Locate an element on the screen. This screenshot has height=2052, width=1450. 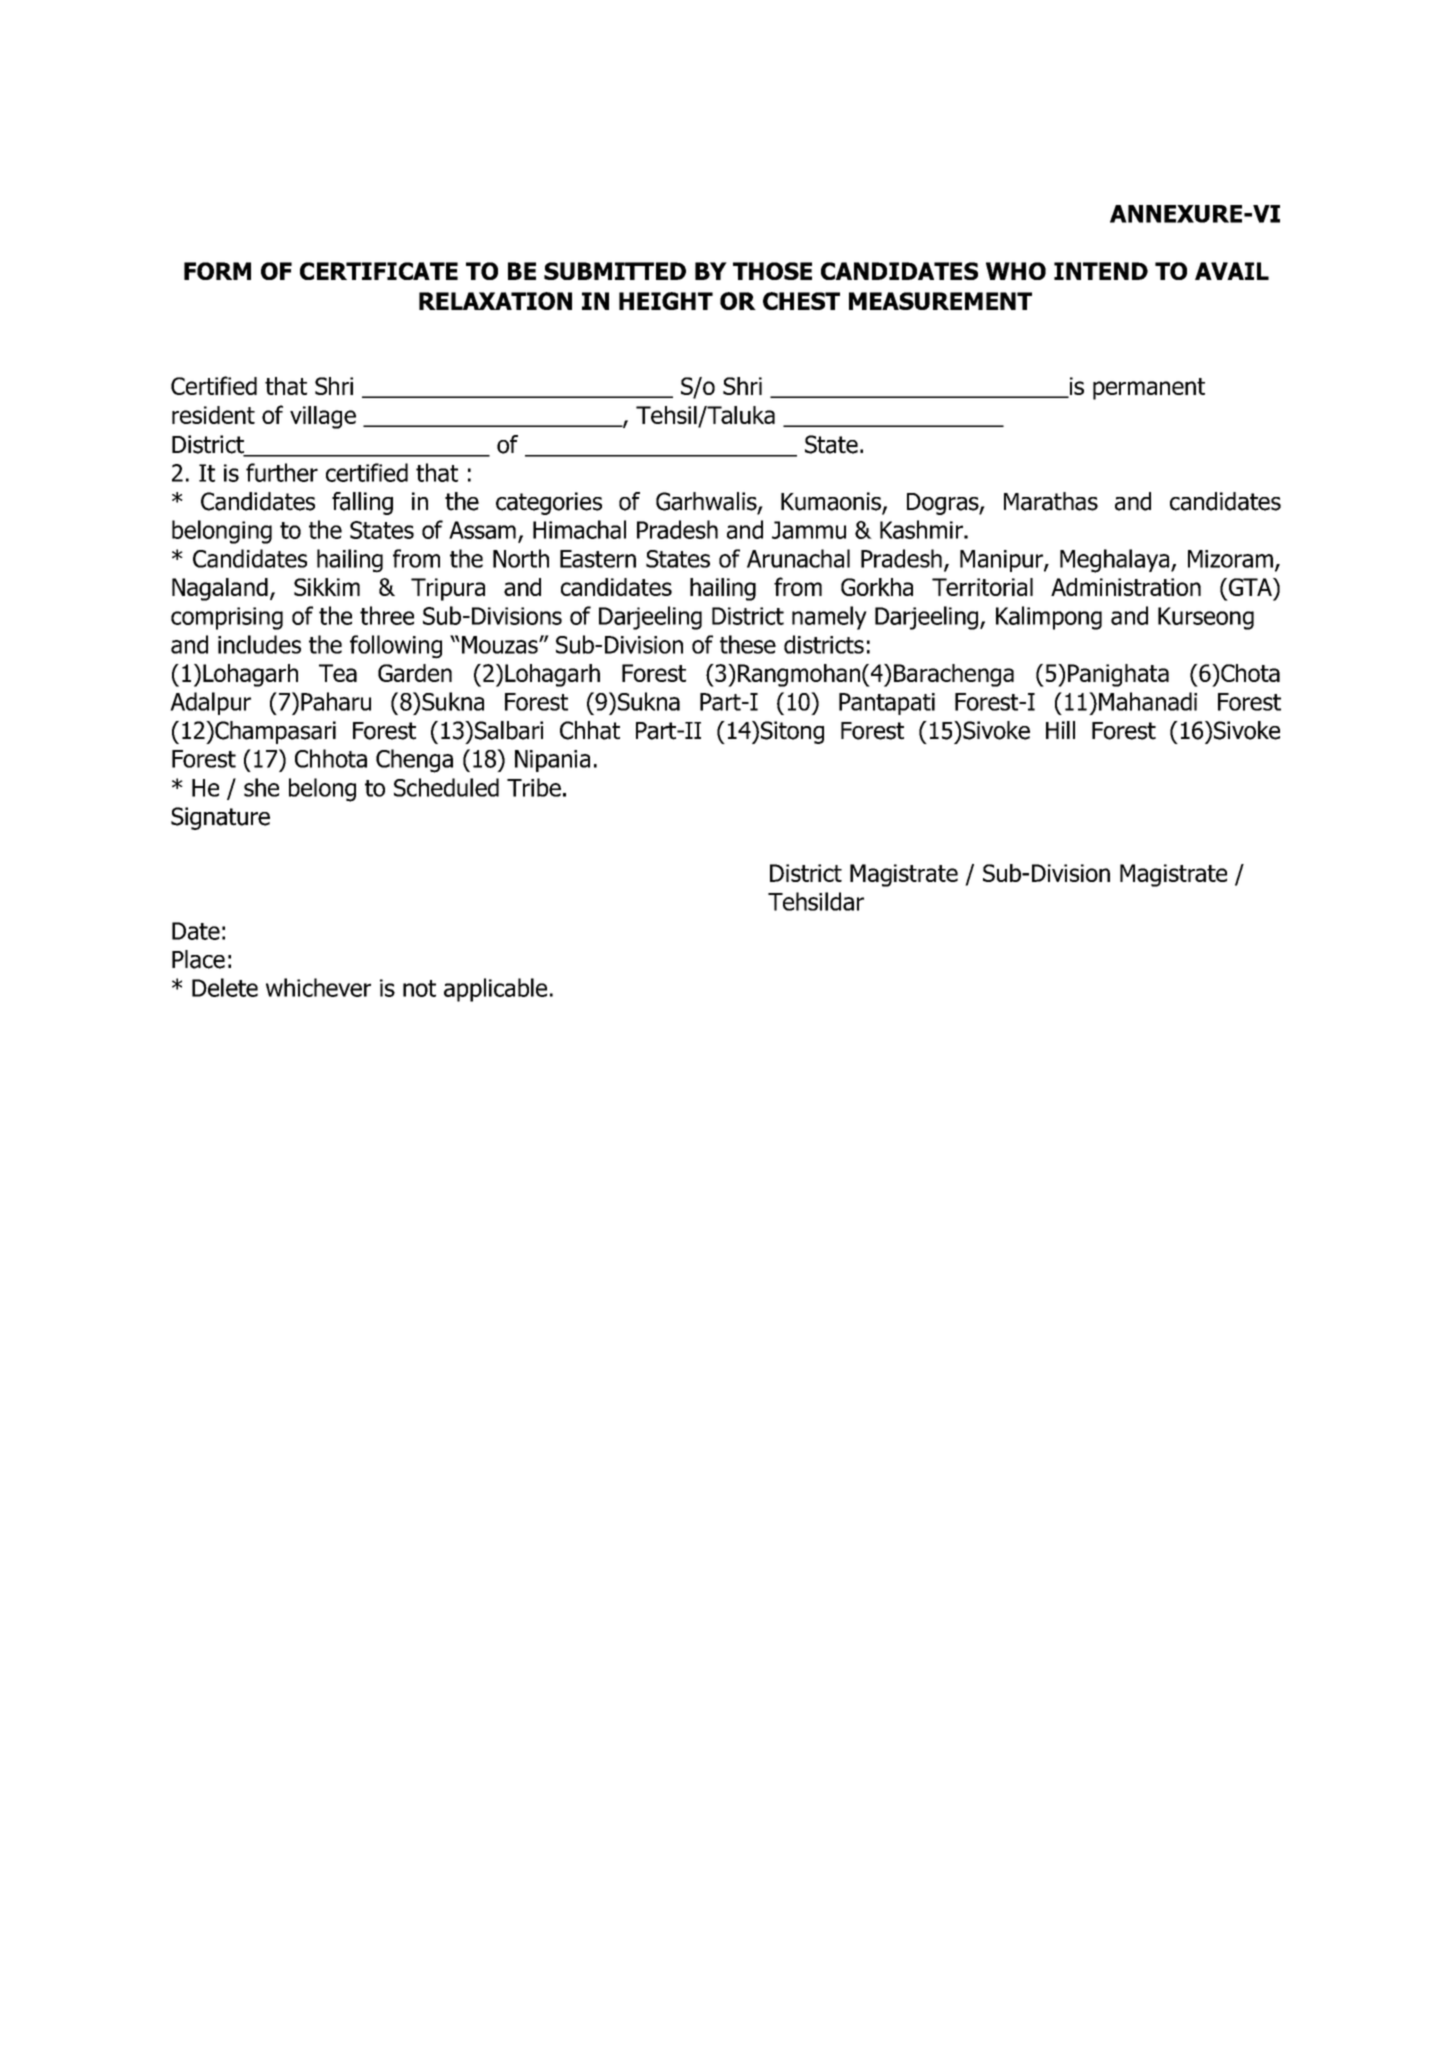
HEIGHT is located at coordinates (666, 301).
